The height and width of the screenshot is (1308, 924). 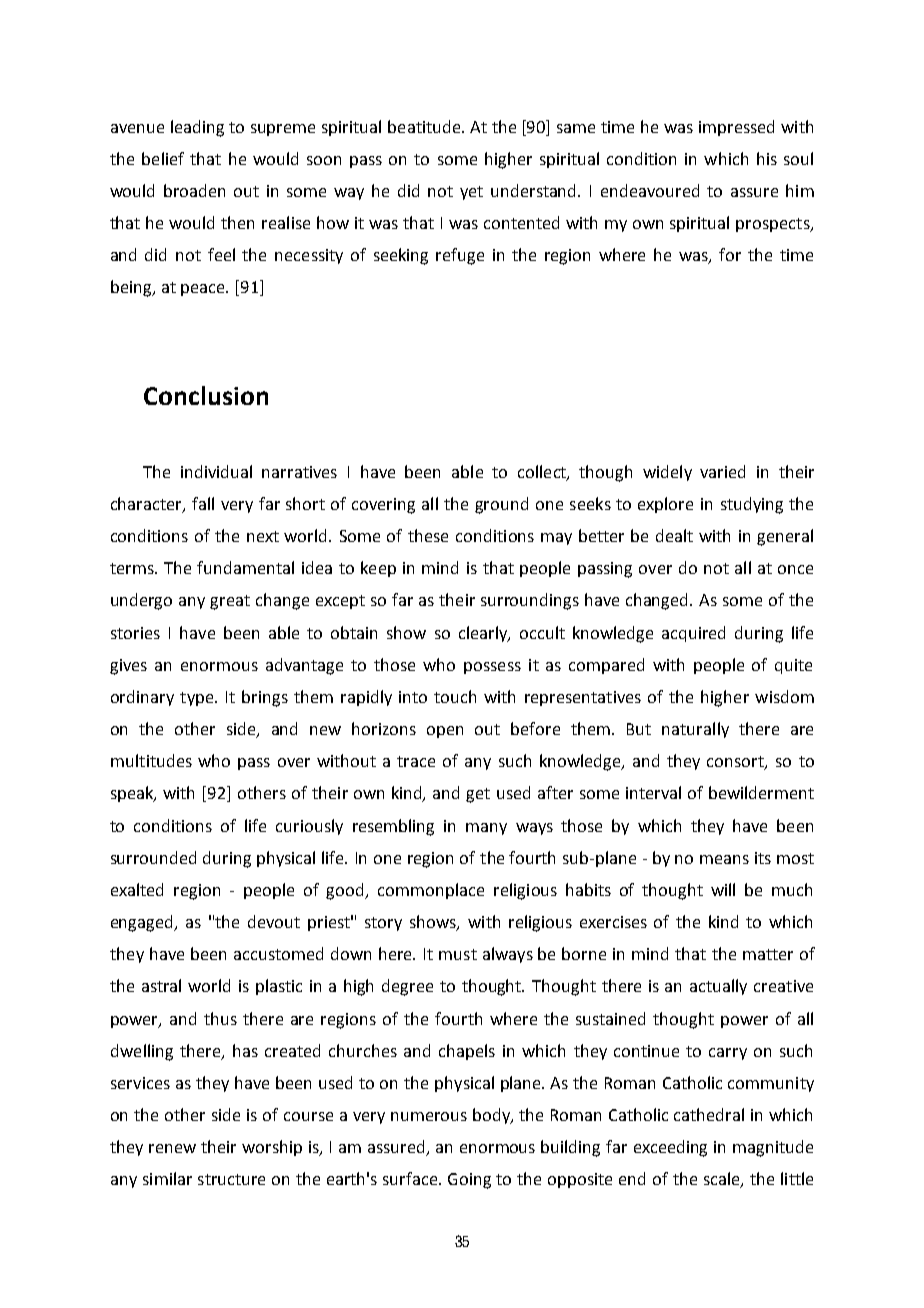 I want to click on many, so click(x=486, y=829).
